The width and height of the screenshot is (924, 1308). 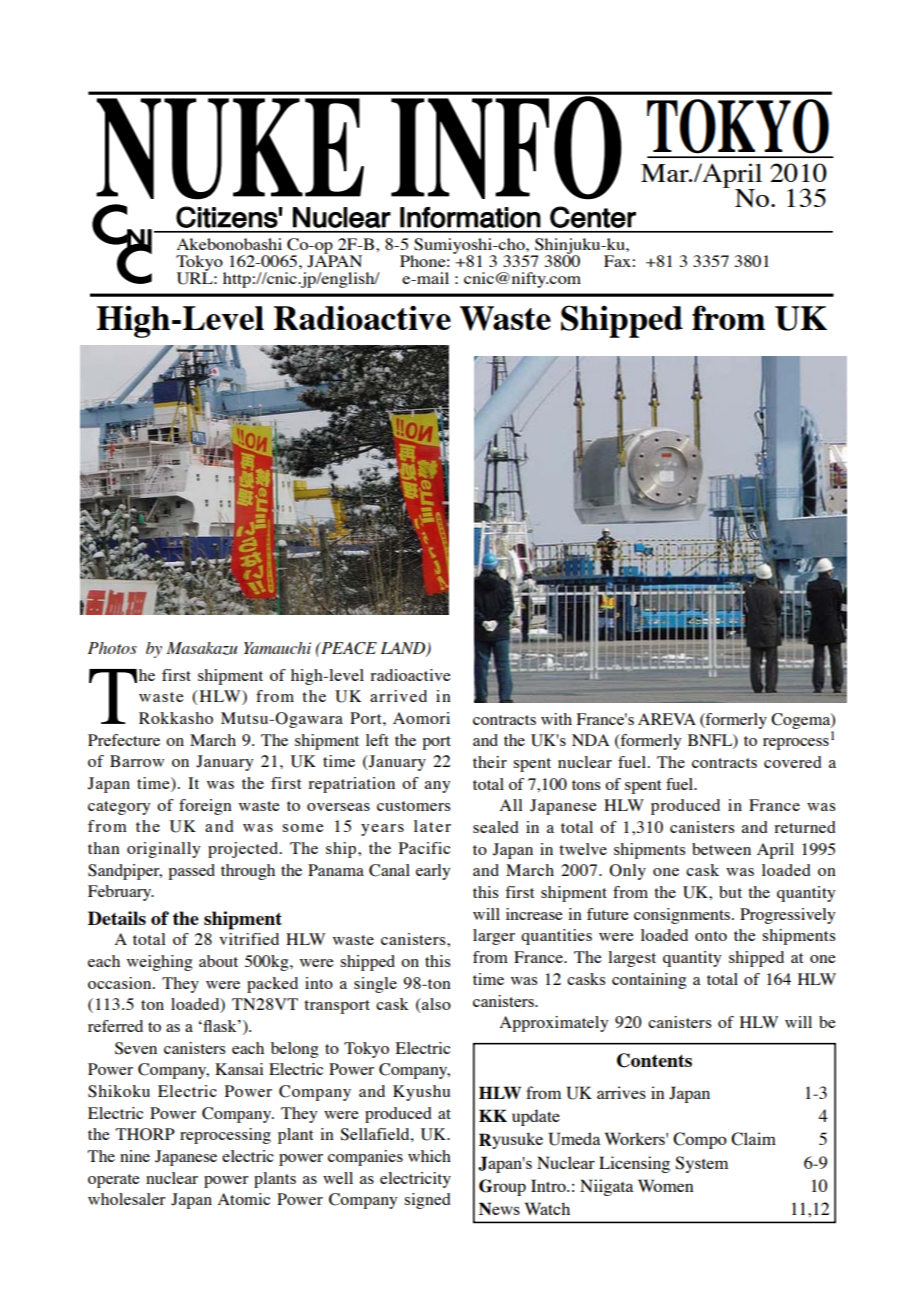 What do you see at coordinates (435, 1005) in the screenshot?
I see `also` at bounding box center [435, 1005].
